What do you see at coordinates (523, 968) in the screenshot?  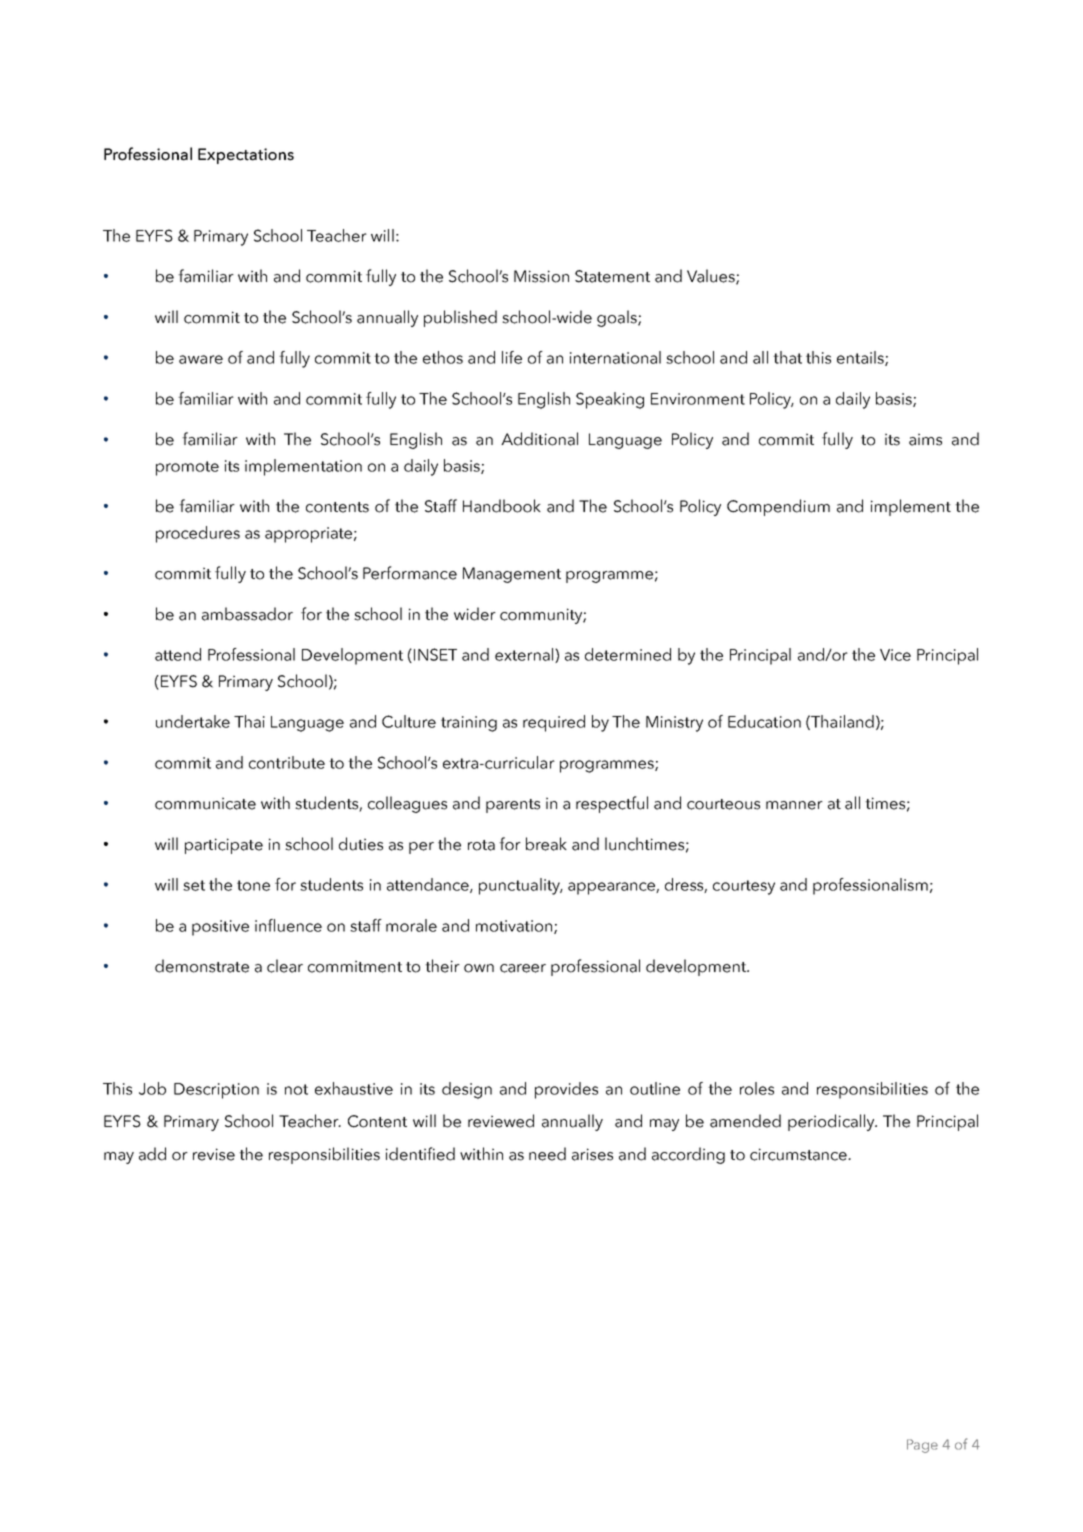 I see `career` at bounding box center [523, 968].
